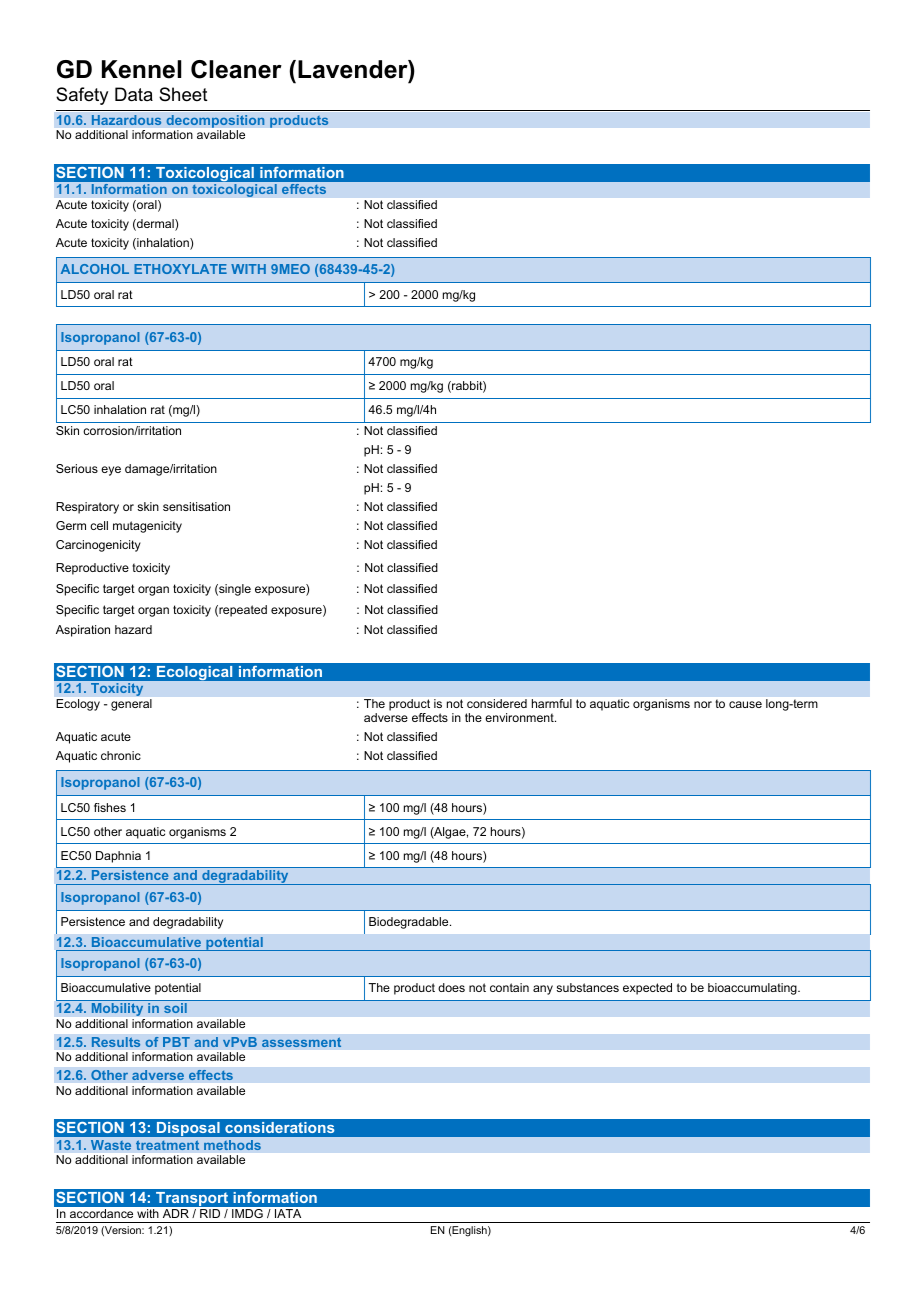 The height and width of the document is (1308, 924). I want to click on Aspiration, so click(83, 631).
